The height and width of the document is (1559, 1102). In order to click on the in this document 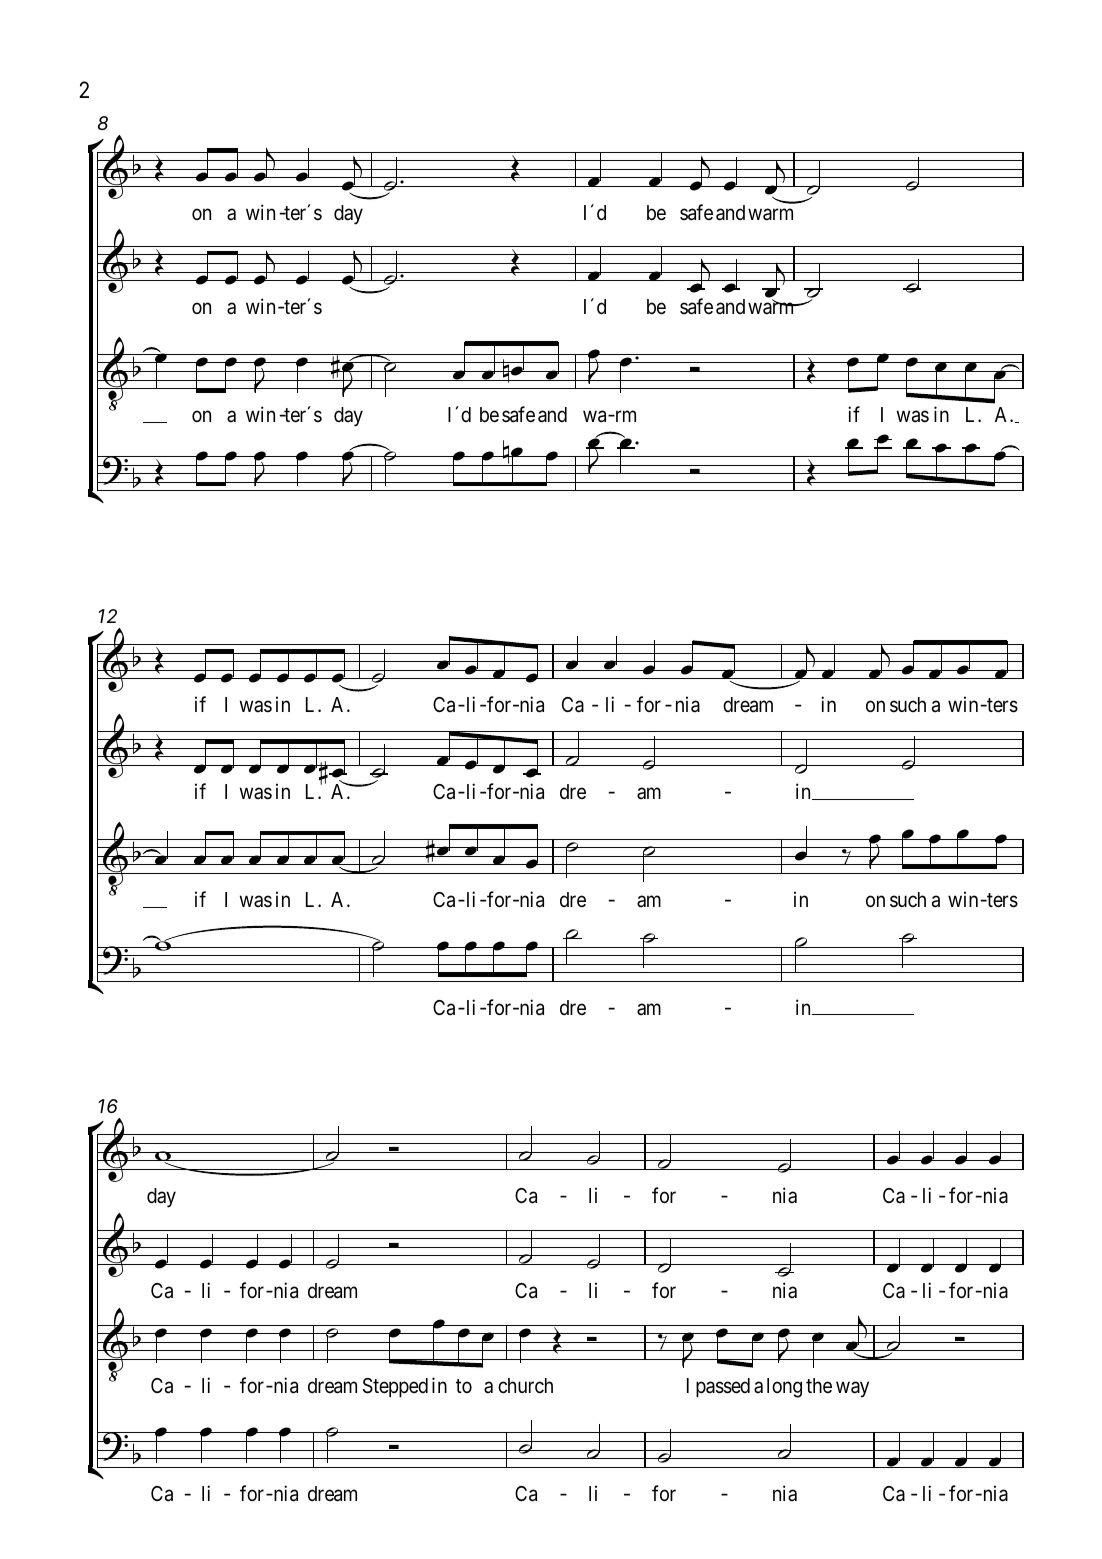, I will do `click(819, 1385)`.
